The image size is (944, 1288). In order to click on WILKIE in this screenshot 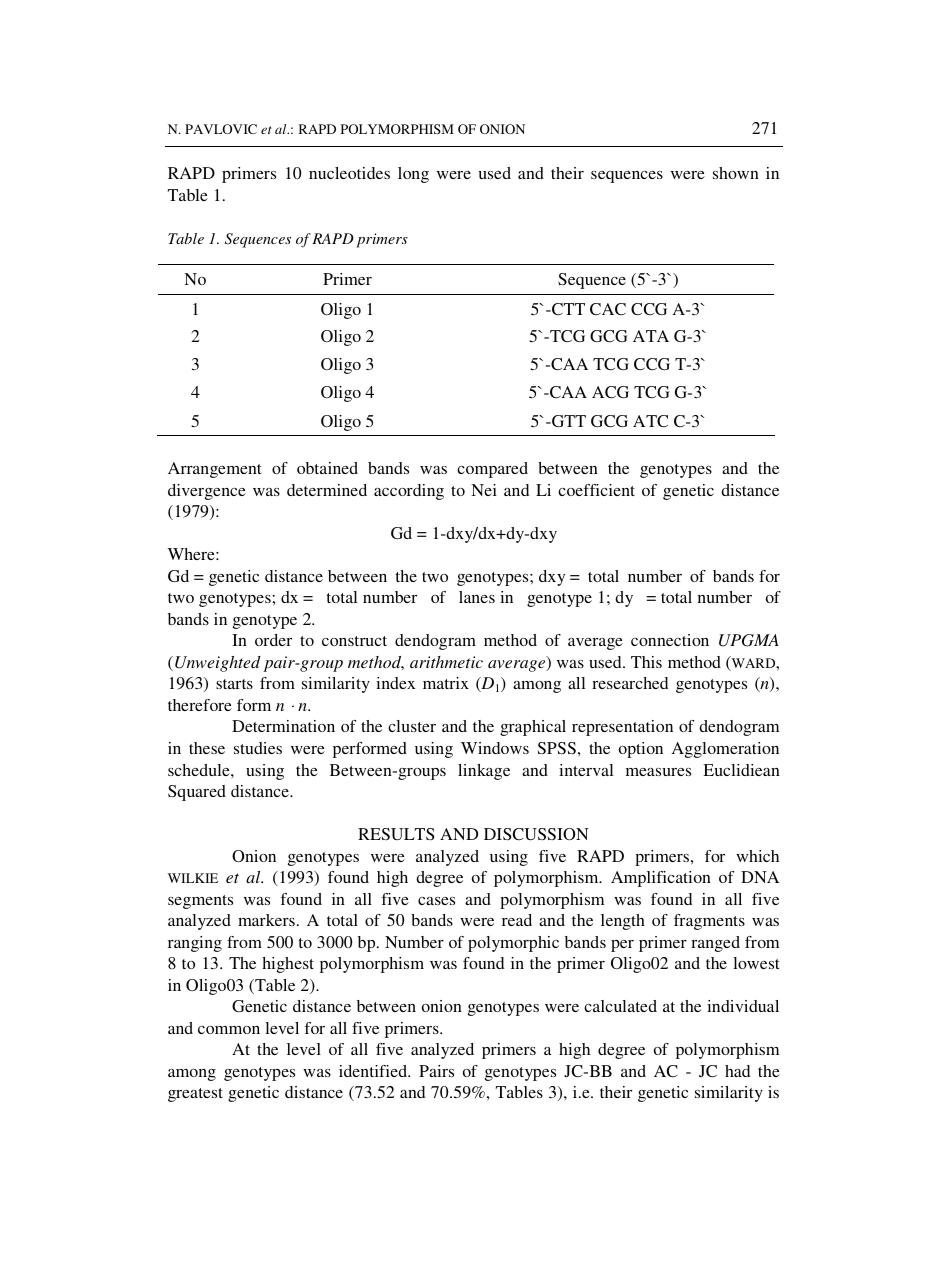, I will do `click(193, 878)`.
